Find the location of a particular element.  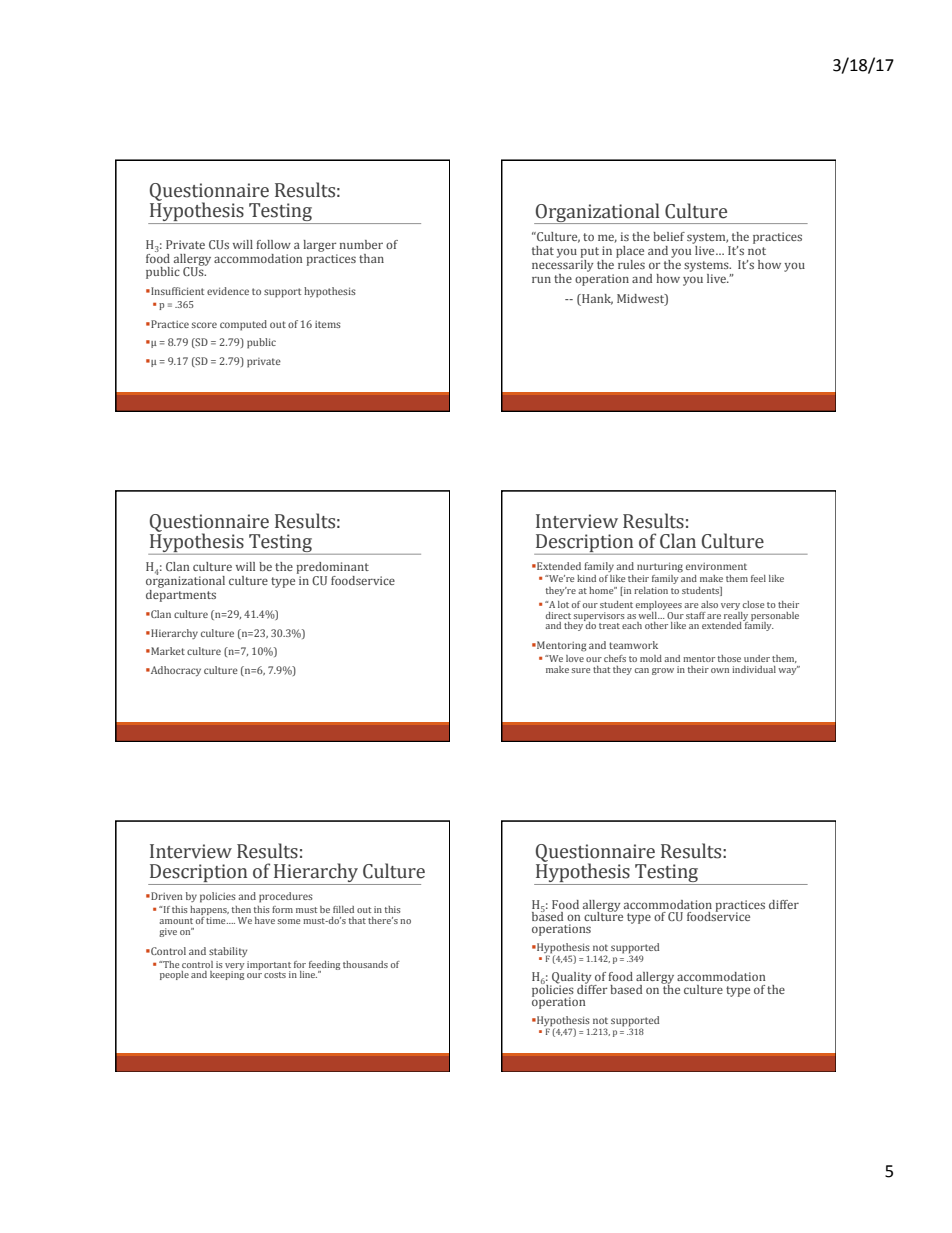

follow is located at coordinates (274, 244).
